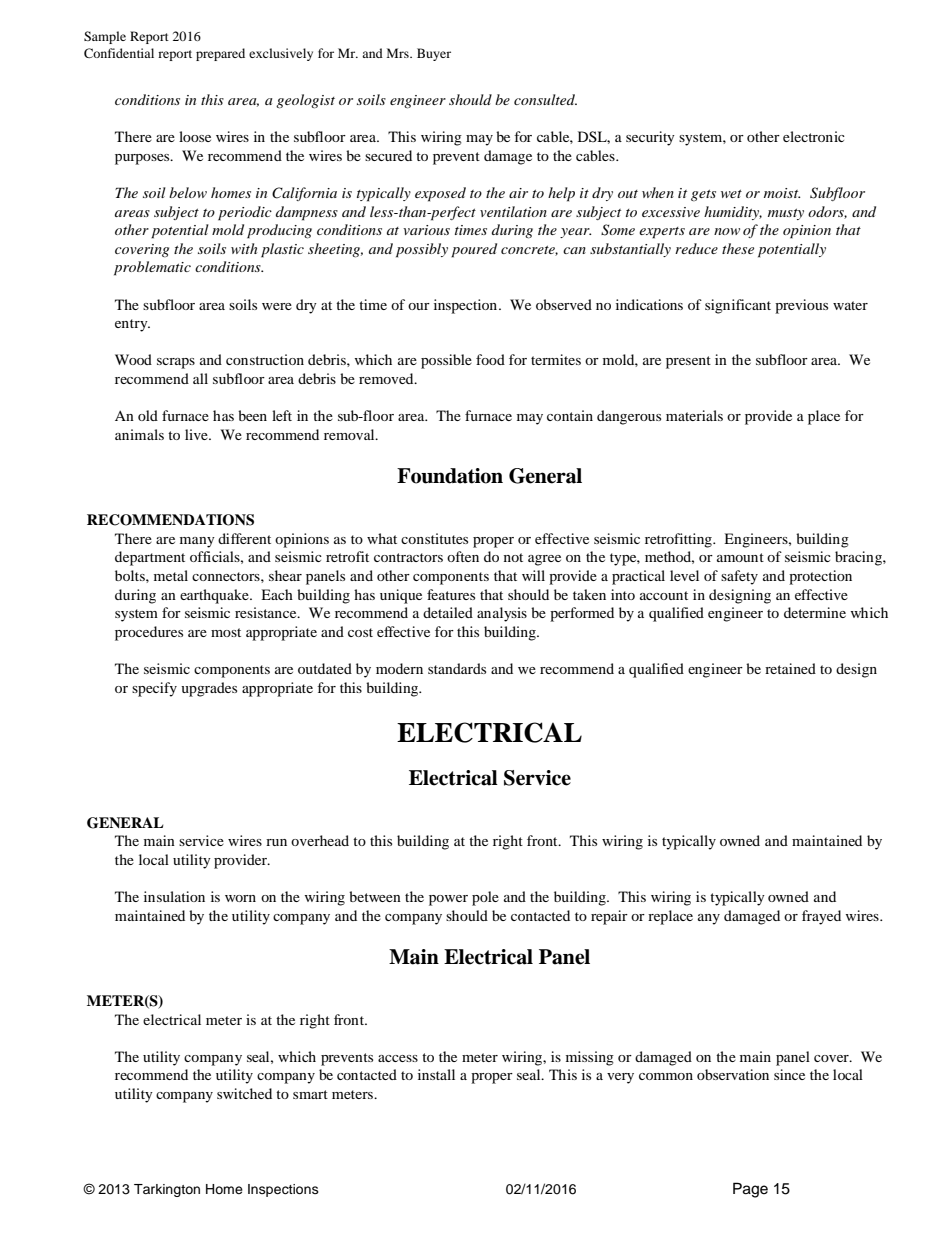  Describe the element at coordinates (502, 614) in the screenshot. I see `analysis` at that location.
